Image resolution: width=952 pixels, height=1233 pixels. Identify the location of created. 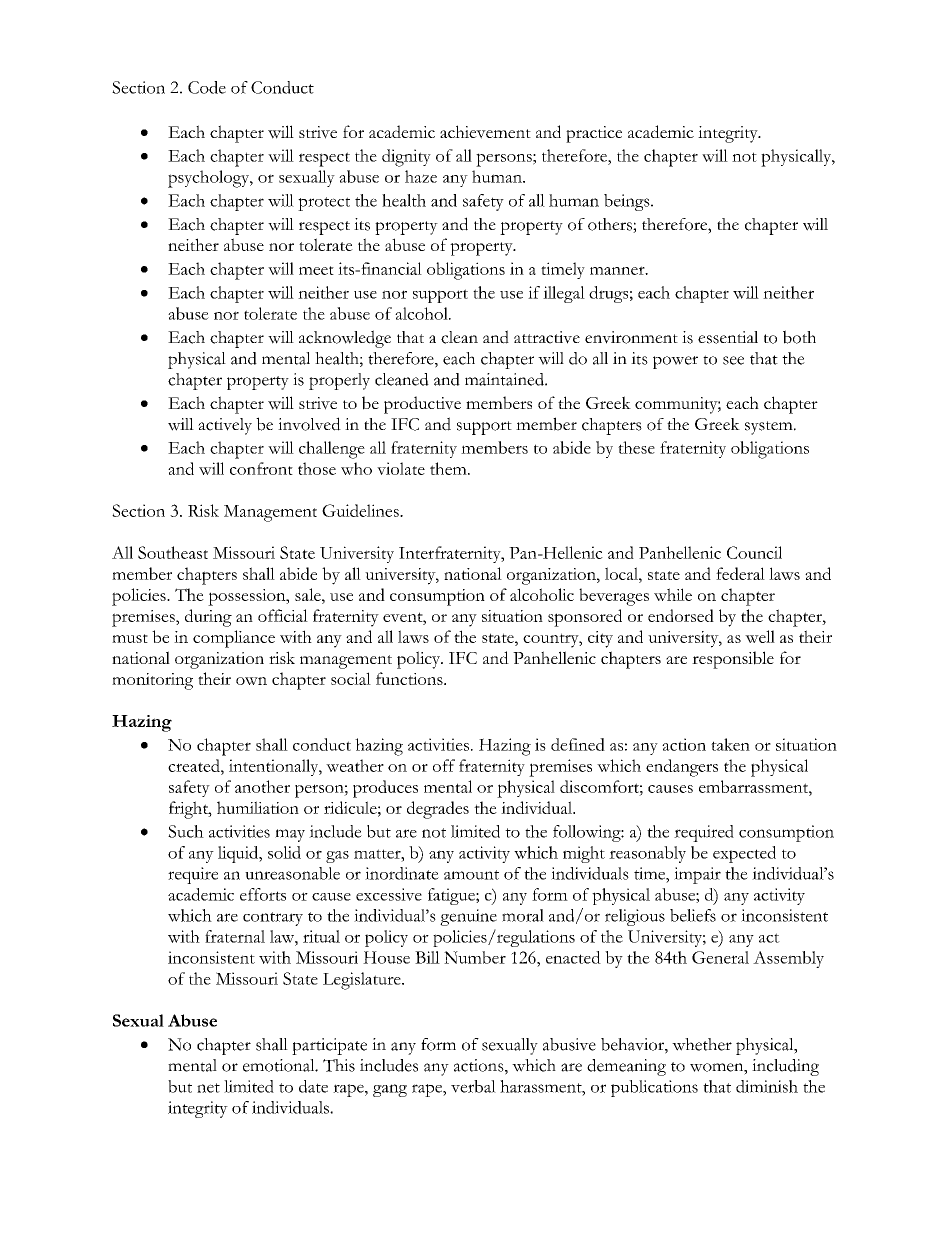
(195, 765).
